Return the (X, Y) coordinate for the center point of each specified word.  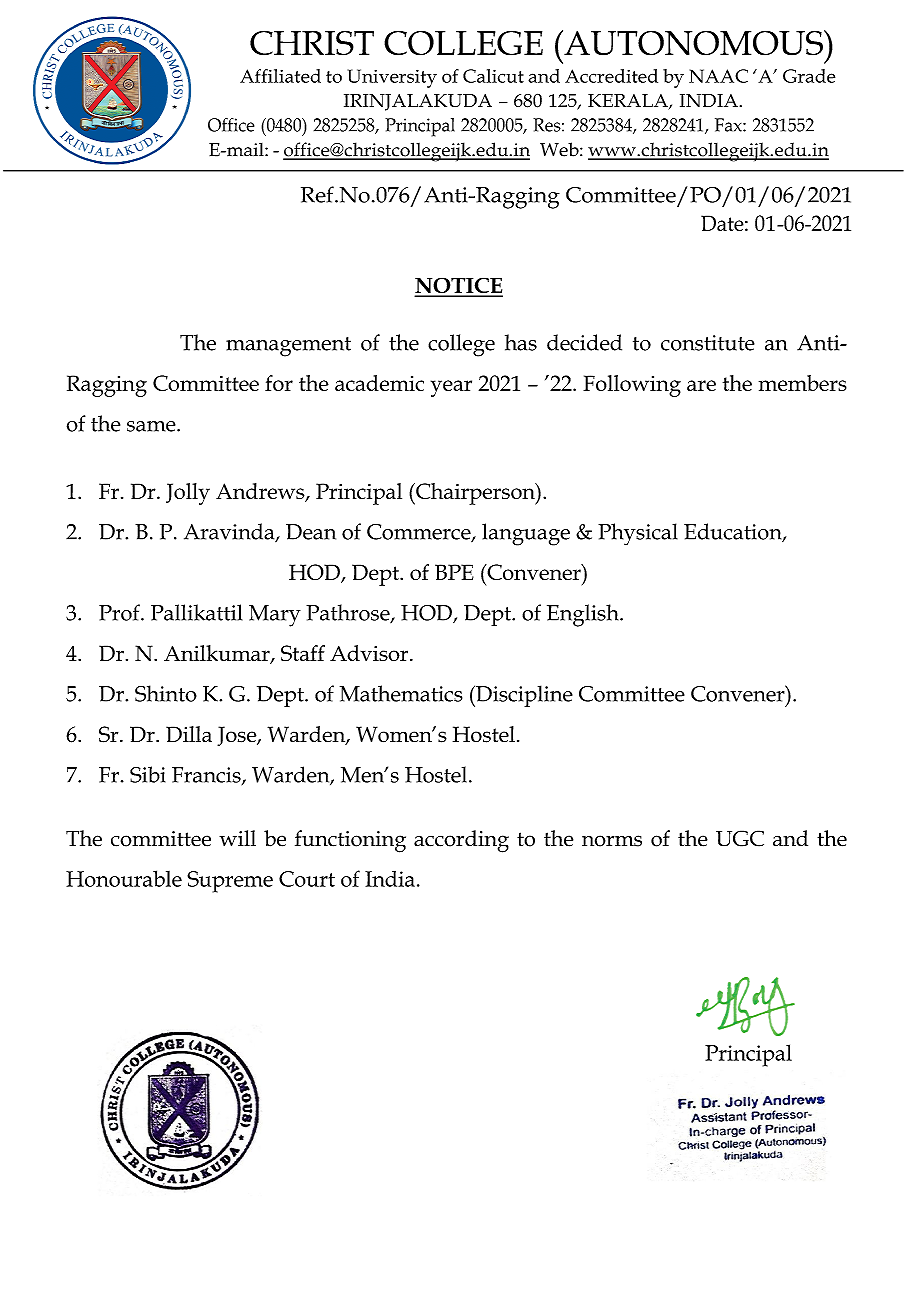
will (237, 838)
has (521, 342)
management (288, 347)
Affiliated (280, 76)
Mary (275, 616)
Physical (638, 534)
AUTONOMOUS (693, 43)
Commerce (420, 533)
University (392, 78)
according (461, 841)
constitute (708, 343)
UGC (740, 838)
